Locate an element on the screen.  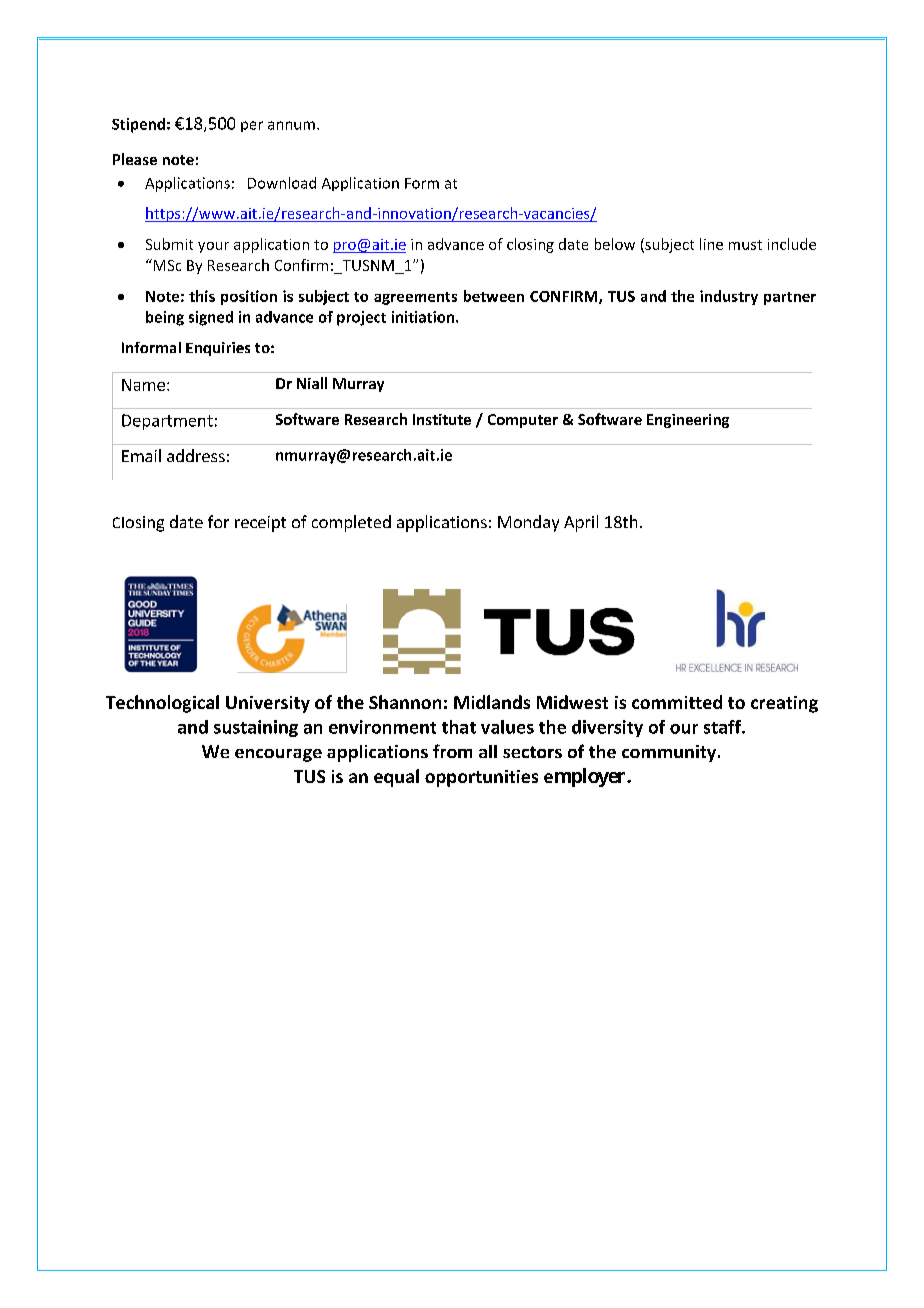
this is located at coordinates (202, 296).
